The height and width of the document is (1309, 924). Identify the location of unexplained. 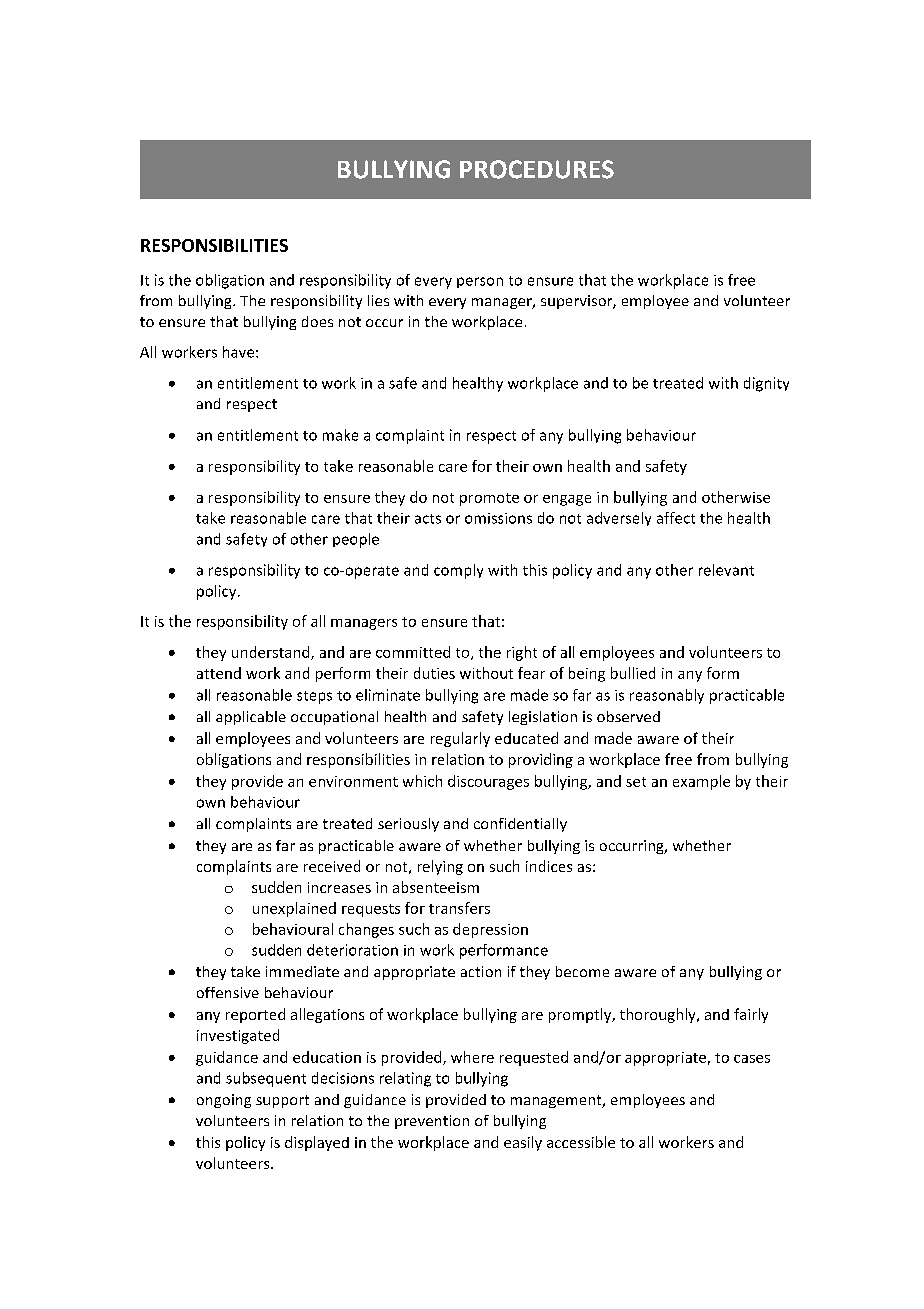
(294, 909).
